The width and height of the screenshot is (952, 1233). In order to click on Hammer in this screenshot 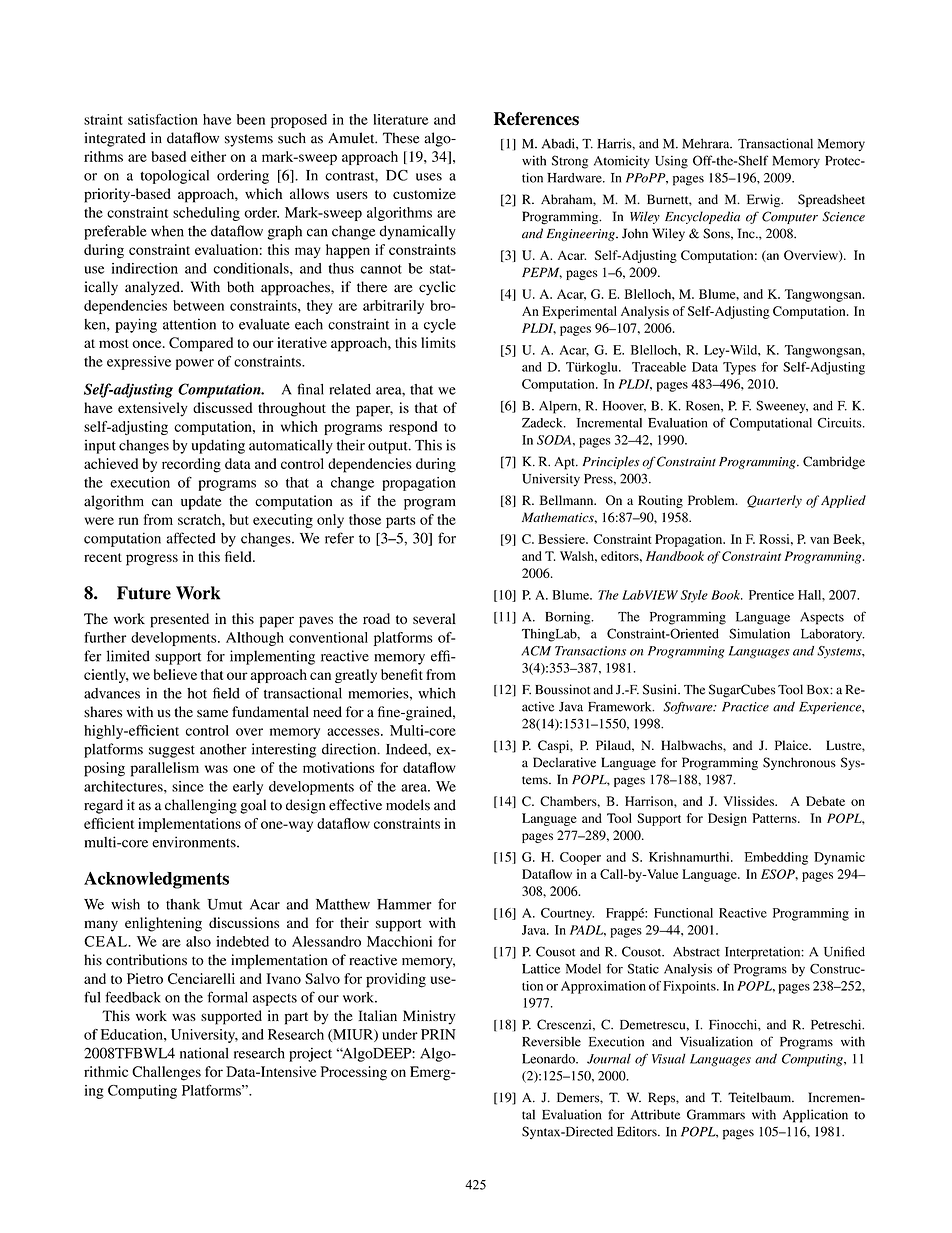, I will do `click(404, 904)`.
